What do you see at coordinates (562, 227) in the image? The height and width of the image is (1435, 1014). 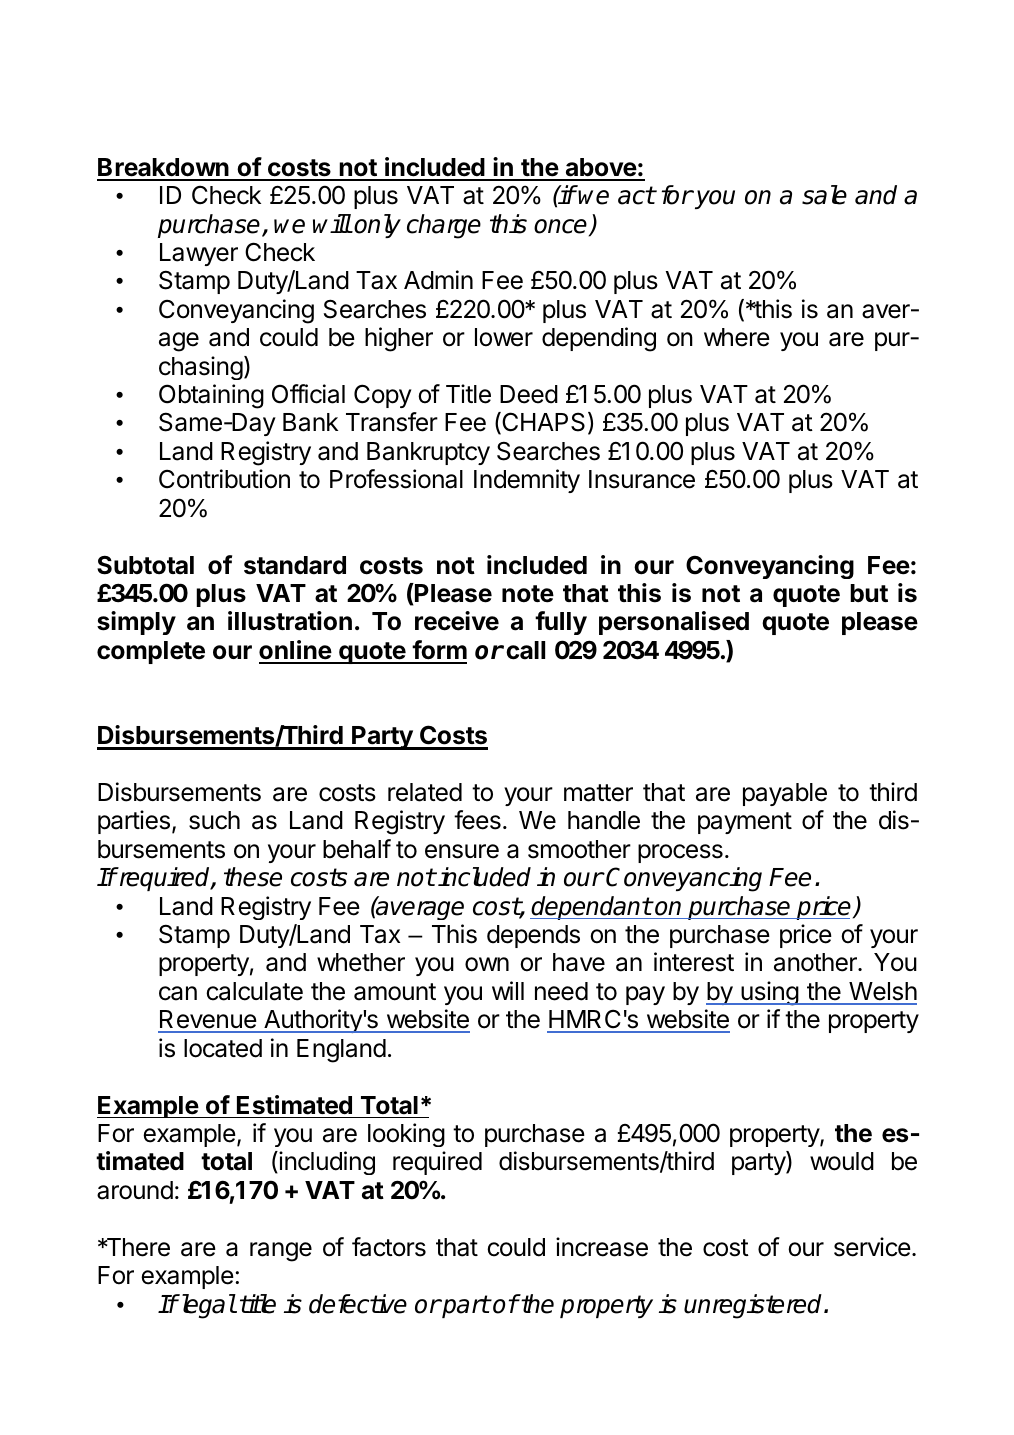 I see `once` at bounding box center [562, 227].
